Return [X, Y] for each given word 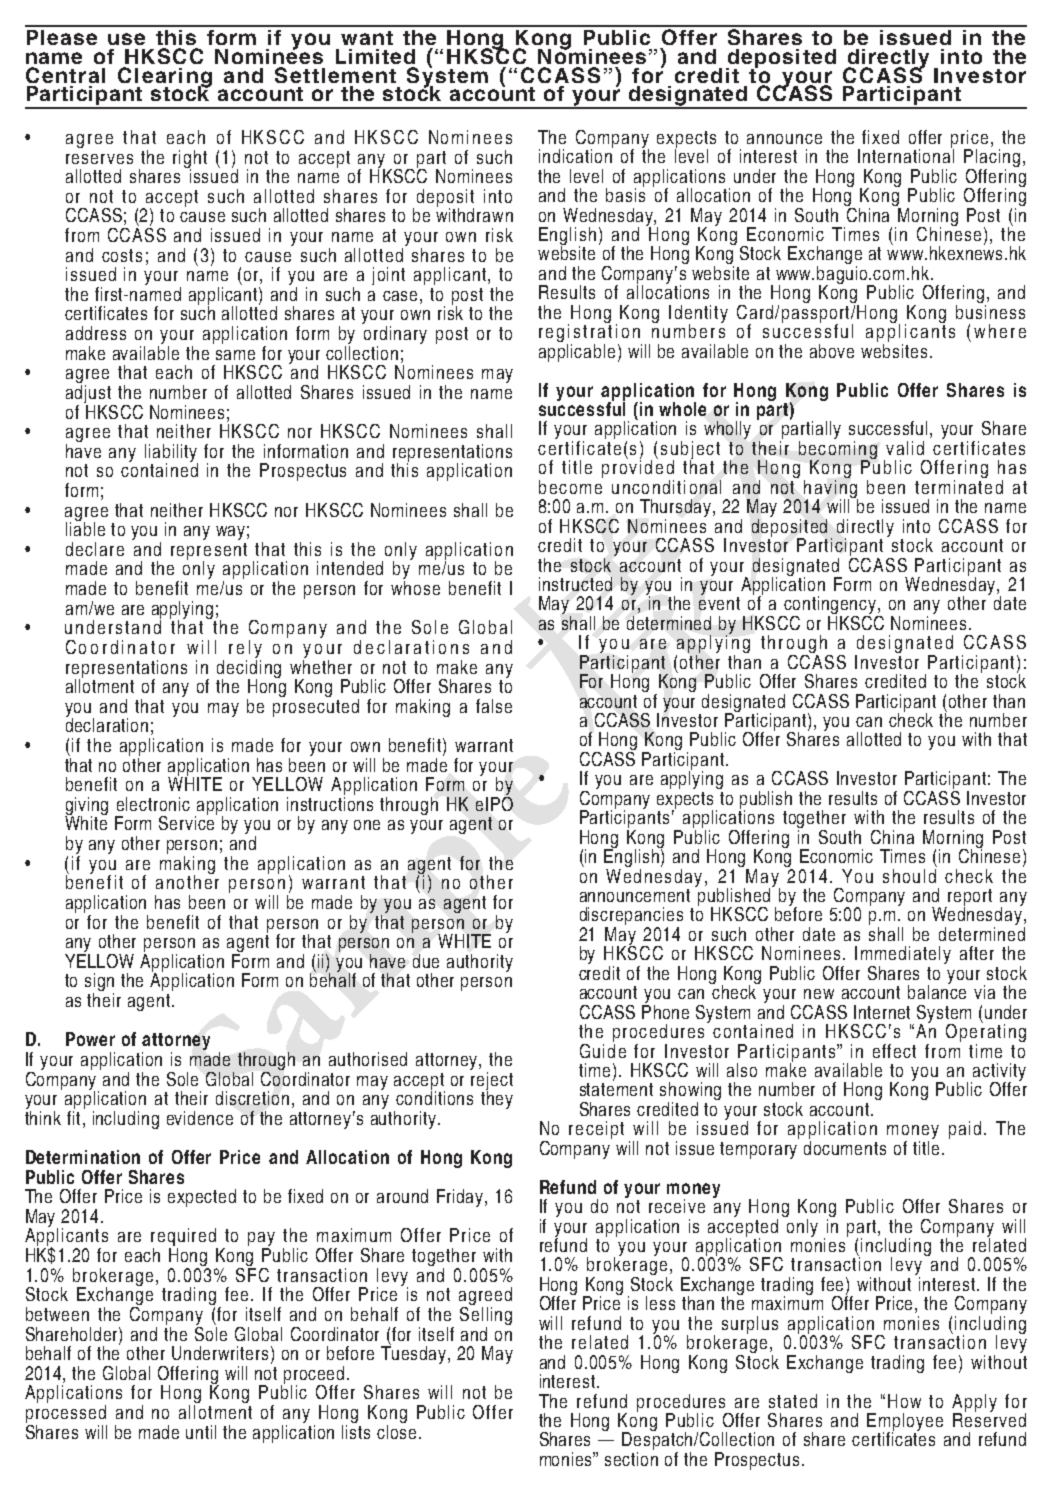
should [910, 874]
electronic [153, 804]
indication [576, 155]
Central [65, 75]
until [201, 1432]
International [906, 155]
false [494, 706]
